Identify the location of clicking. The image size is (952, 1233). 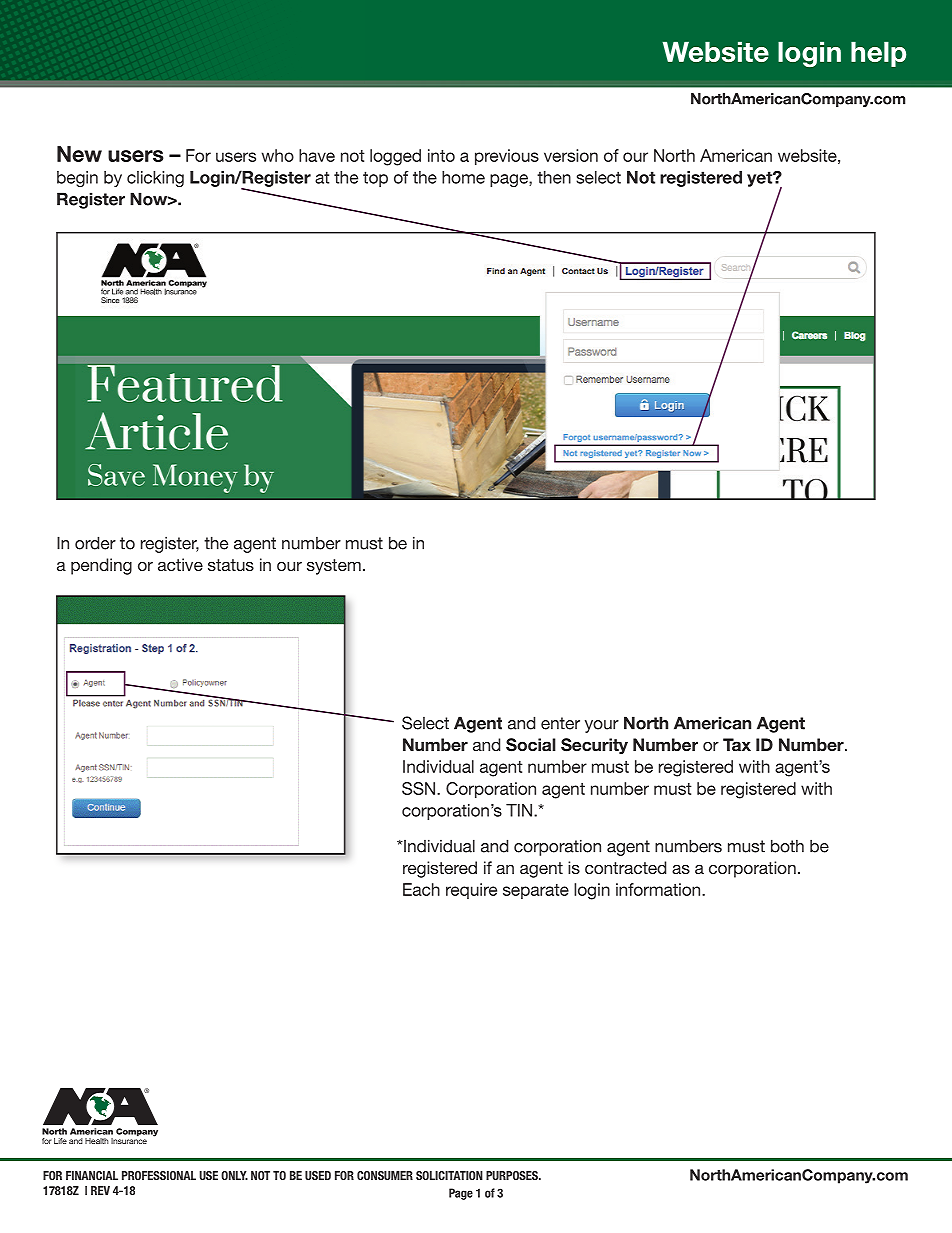
(155, 179).
